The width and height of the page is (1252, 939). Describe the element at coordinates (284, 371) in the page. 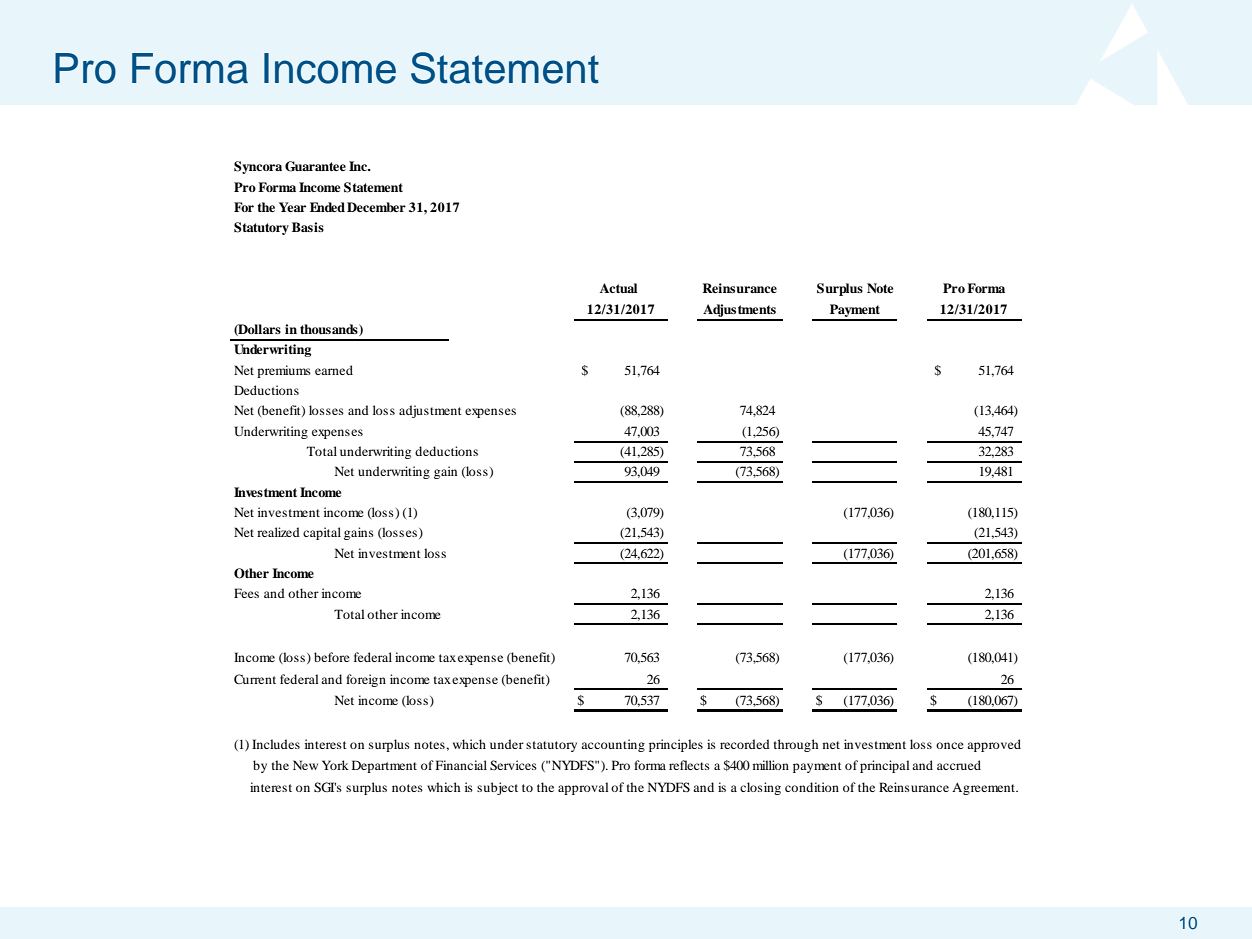

I see `premiums` at that location.
